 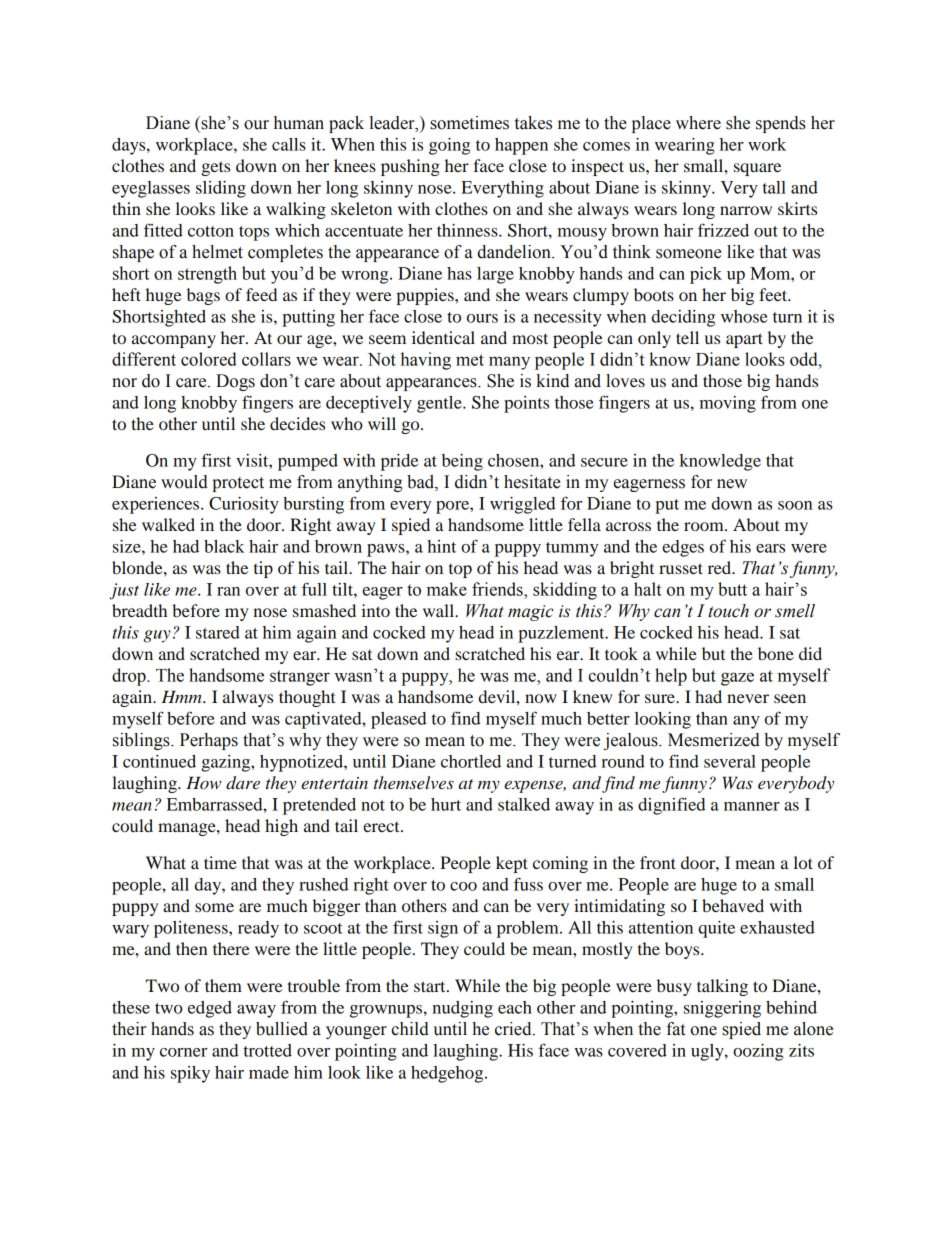 I want to click on corner, so click(x=183, y=1052).
